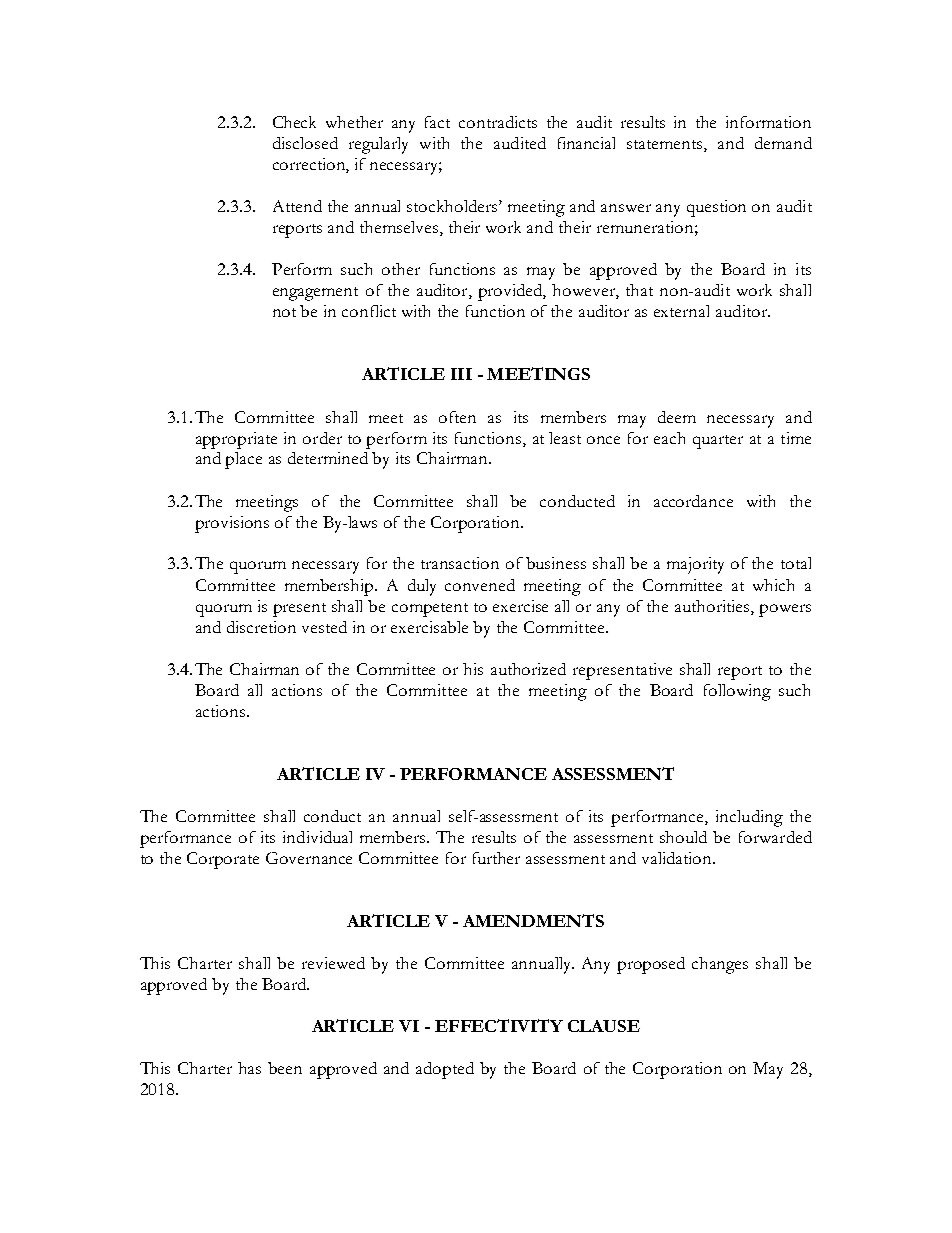 The height and width of the screenshot is (1233, 952). What do you see at coordinates (309, 858) in the screenshot?
I see `Governance` at bounding box center [309, 858].
